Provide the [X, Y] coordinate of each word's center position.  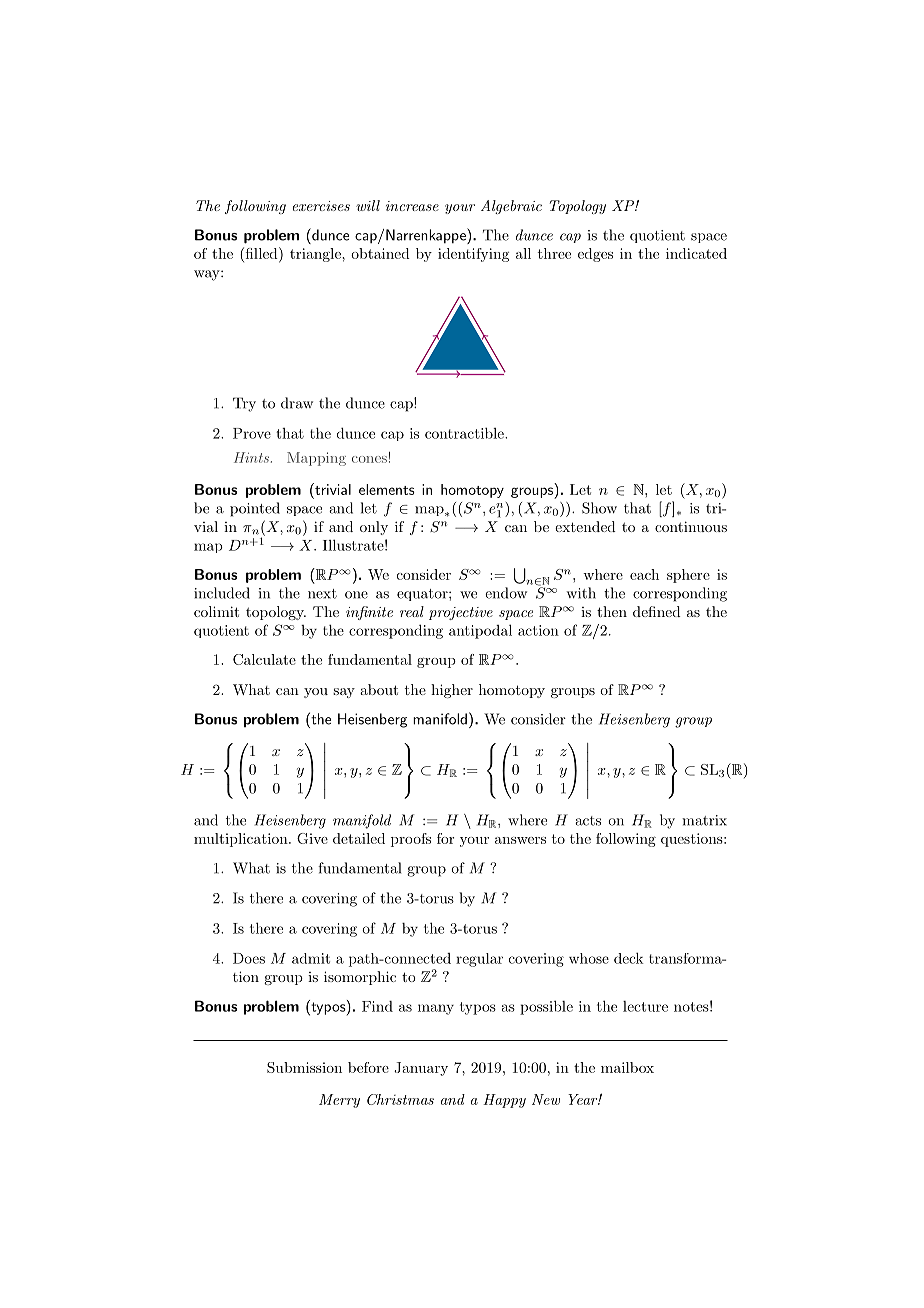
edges [595, 255]
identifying [473, 255]
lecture [645, 1006]
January [421, 1069]
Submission [304, 1067]
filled [261, 253]
